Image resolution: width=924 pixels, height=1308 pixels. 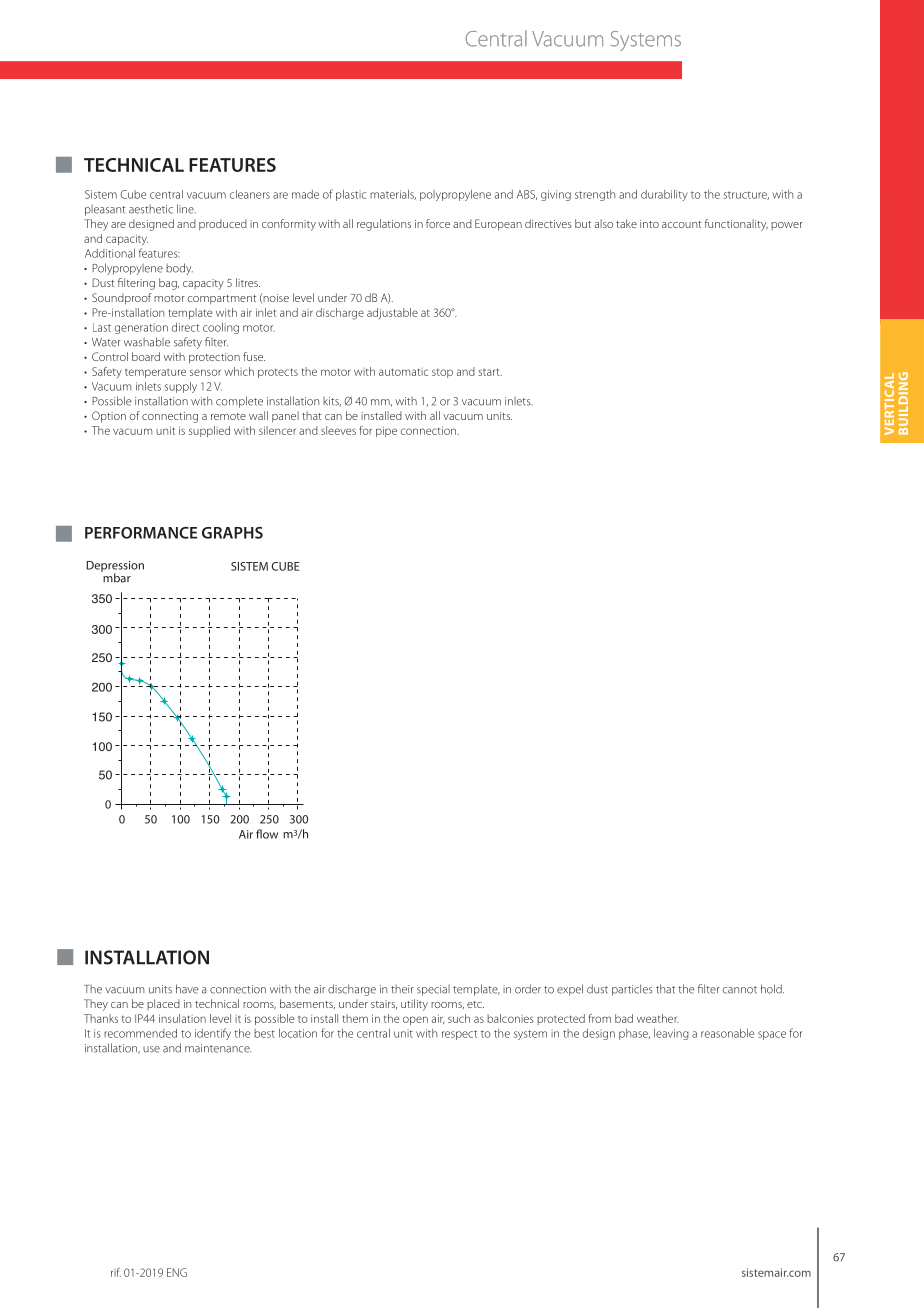 What do you see at coordinates (386, 431) in the screenshot?
I see `pipe` at bounding box center [386, 431].
